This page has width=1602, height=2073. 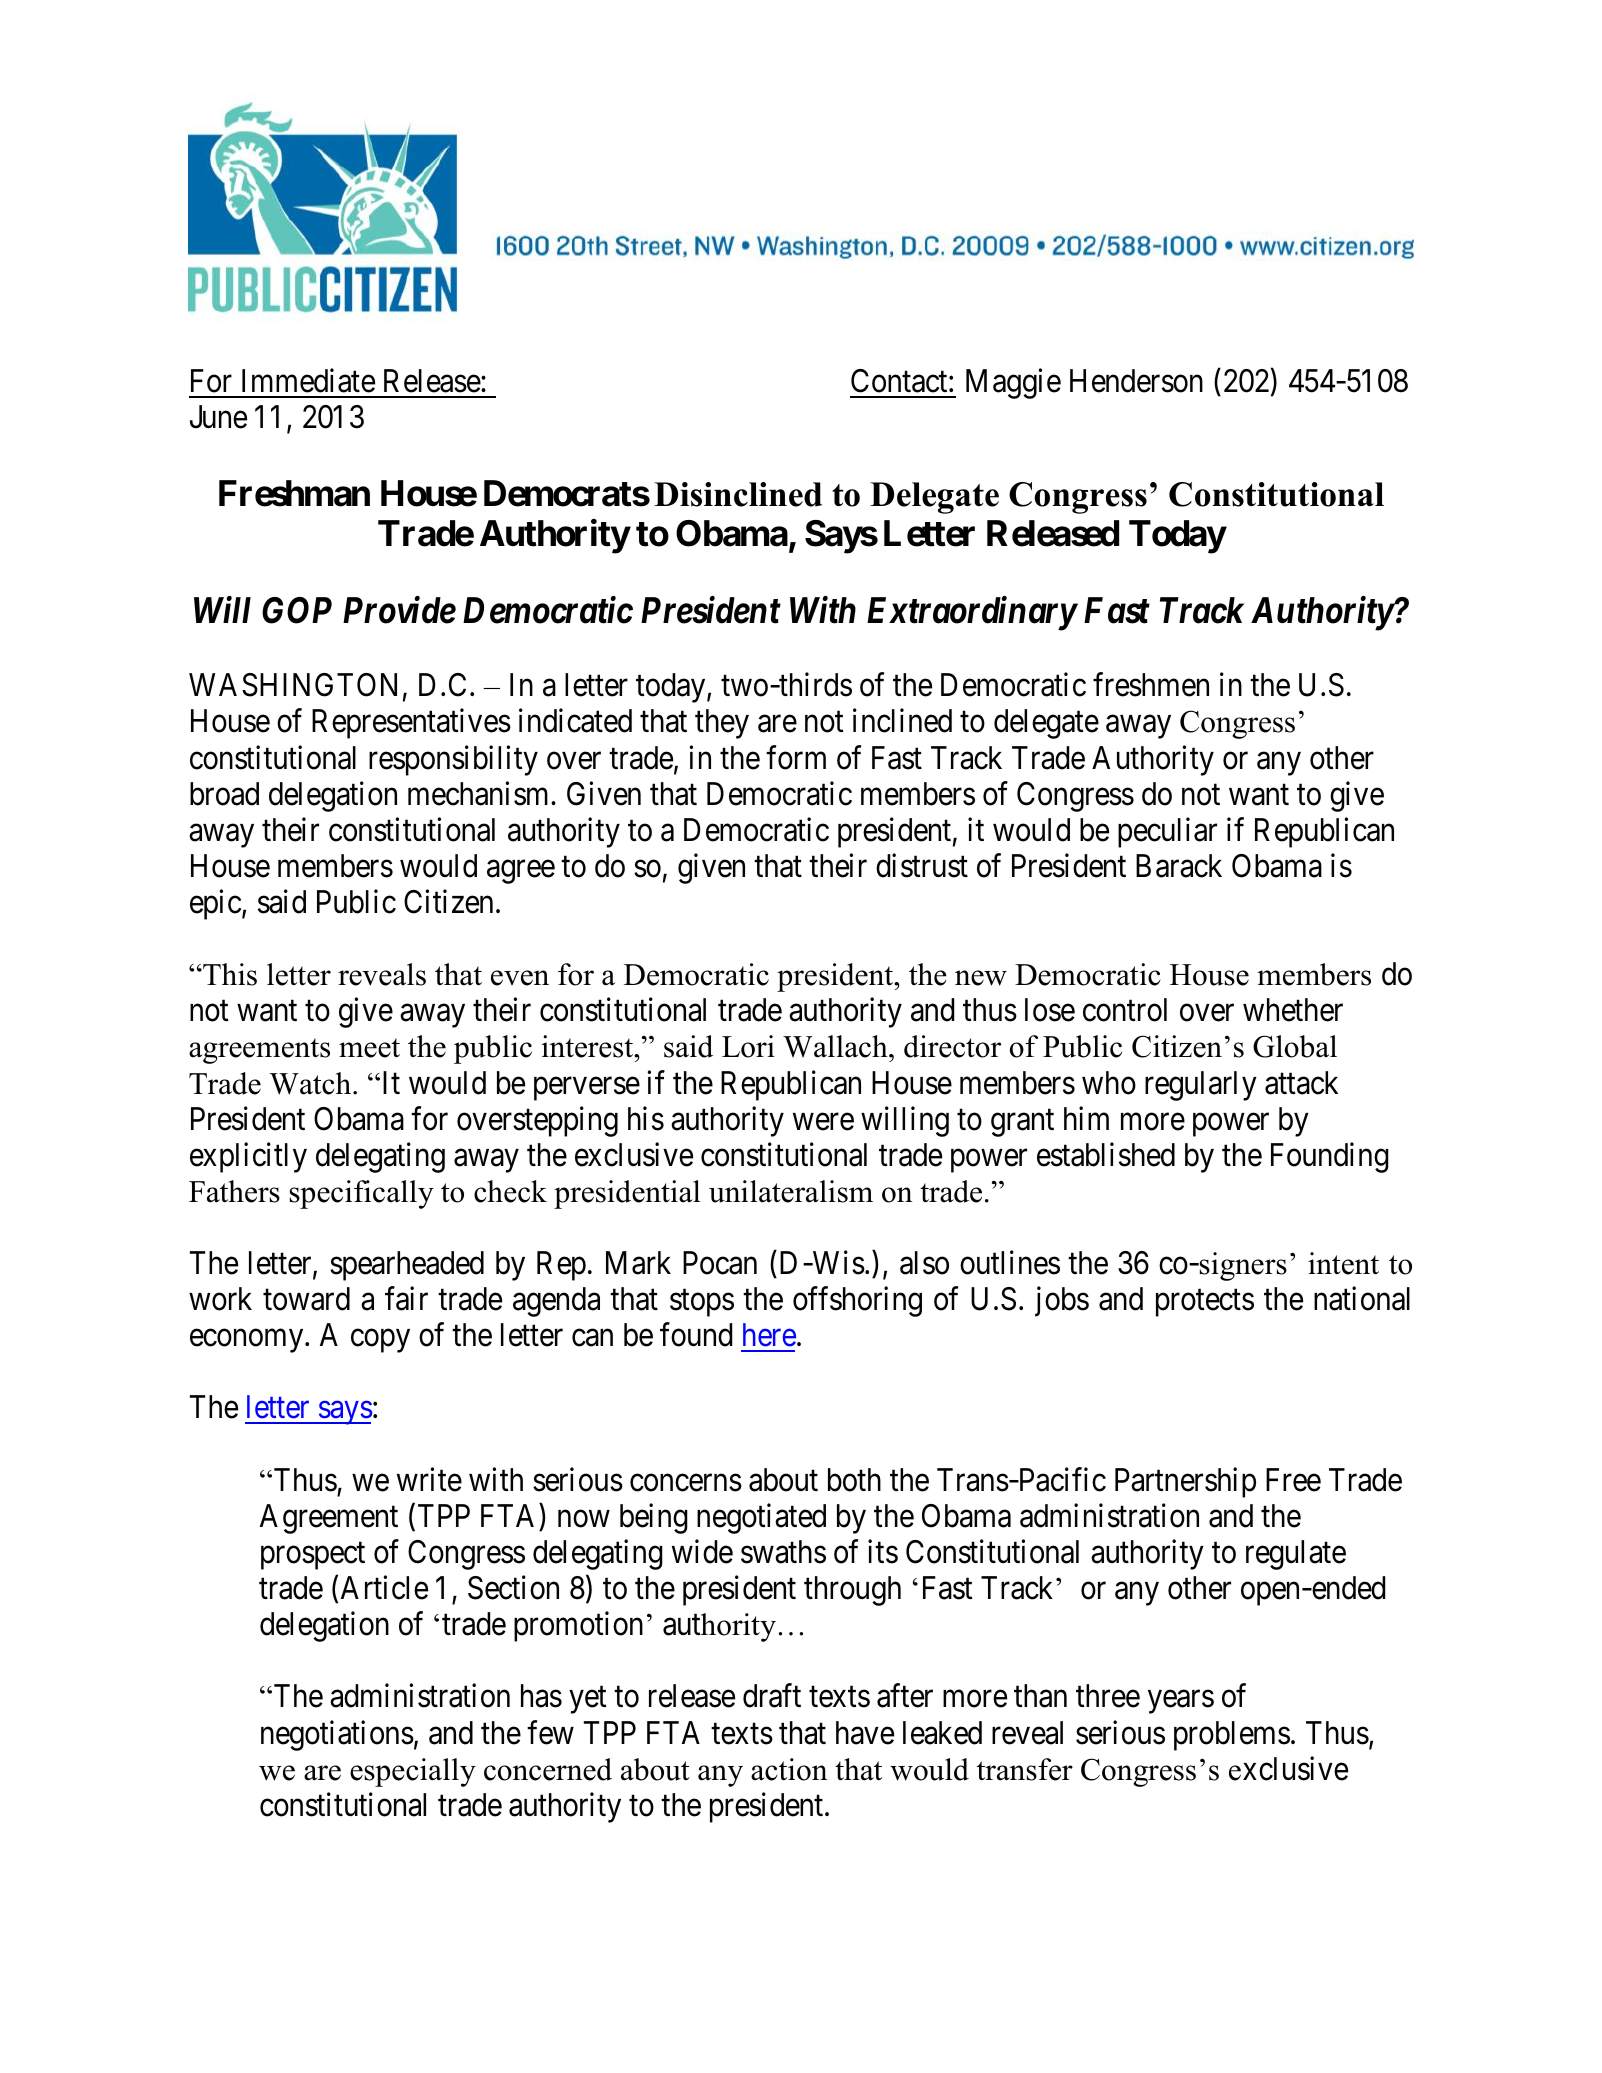 I want to click on Henderson, so click(x=1136, y=381).
